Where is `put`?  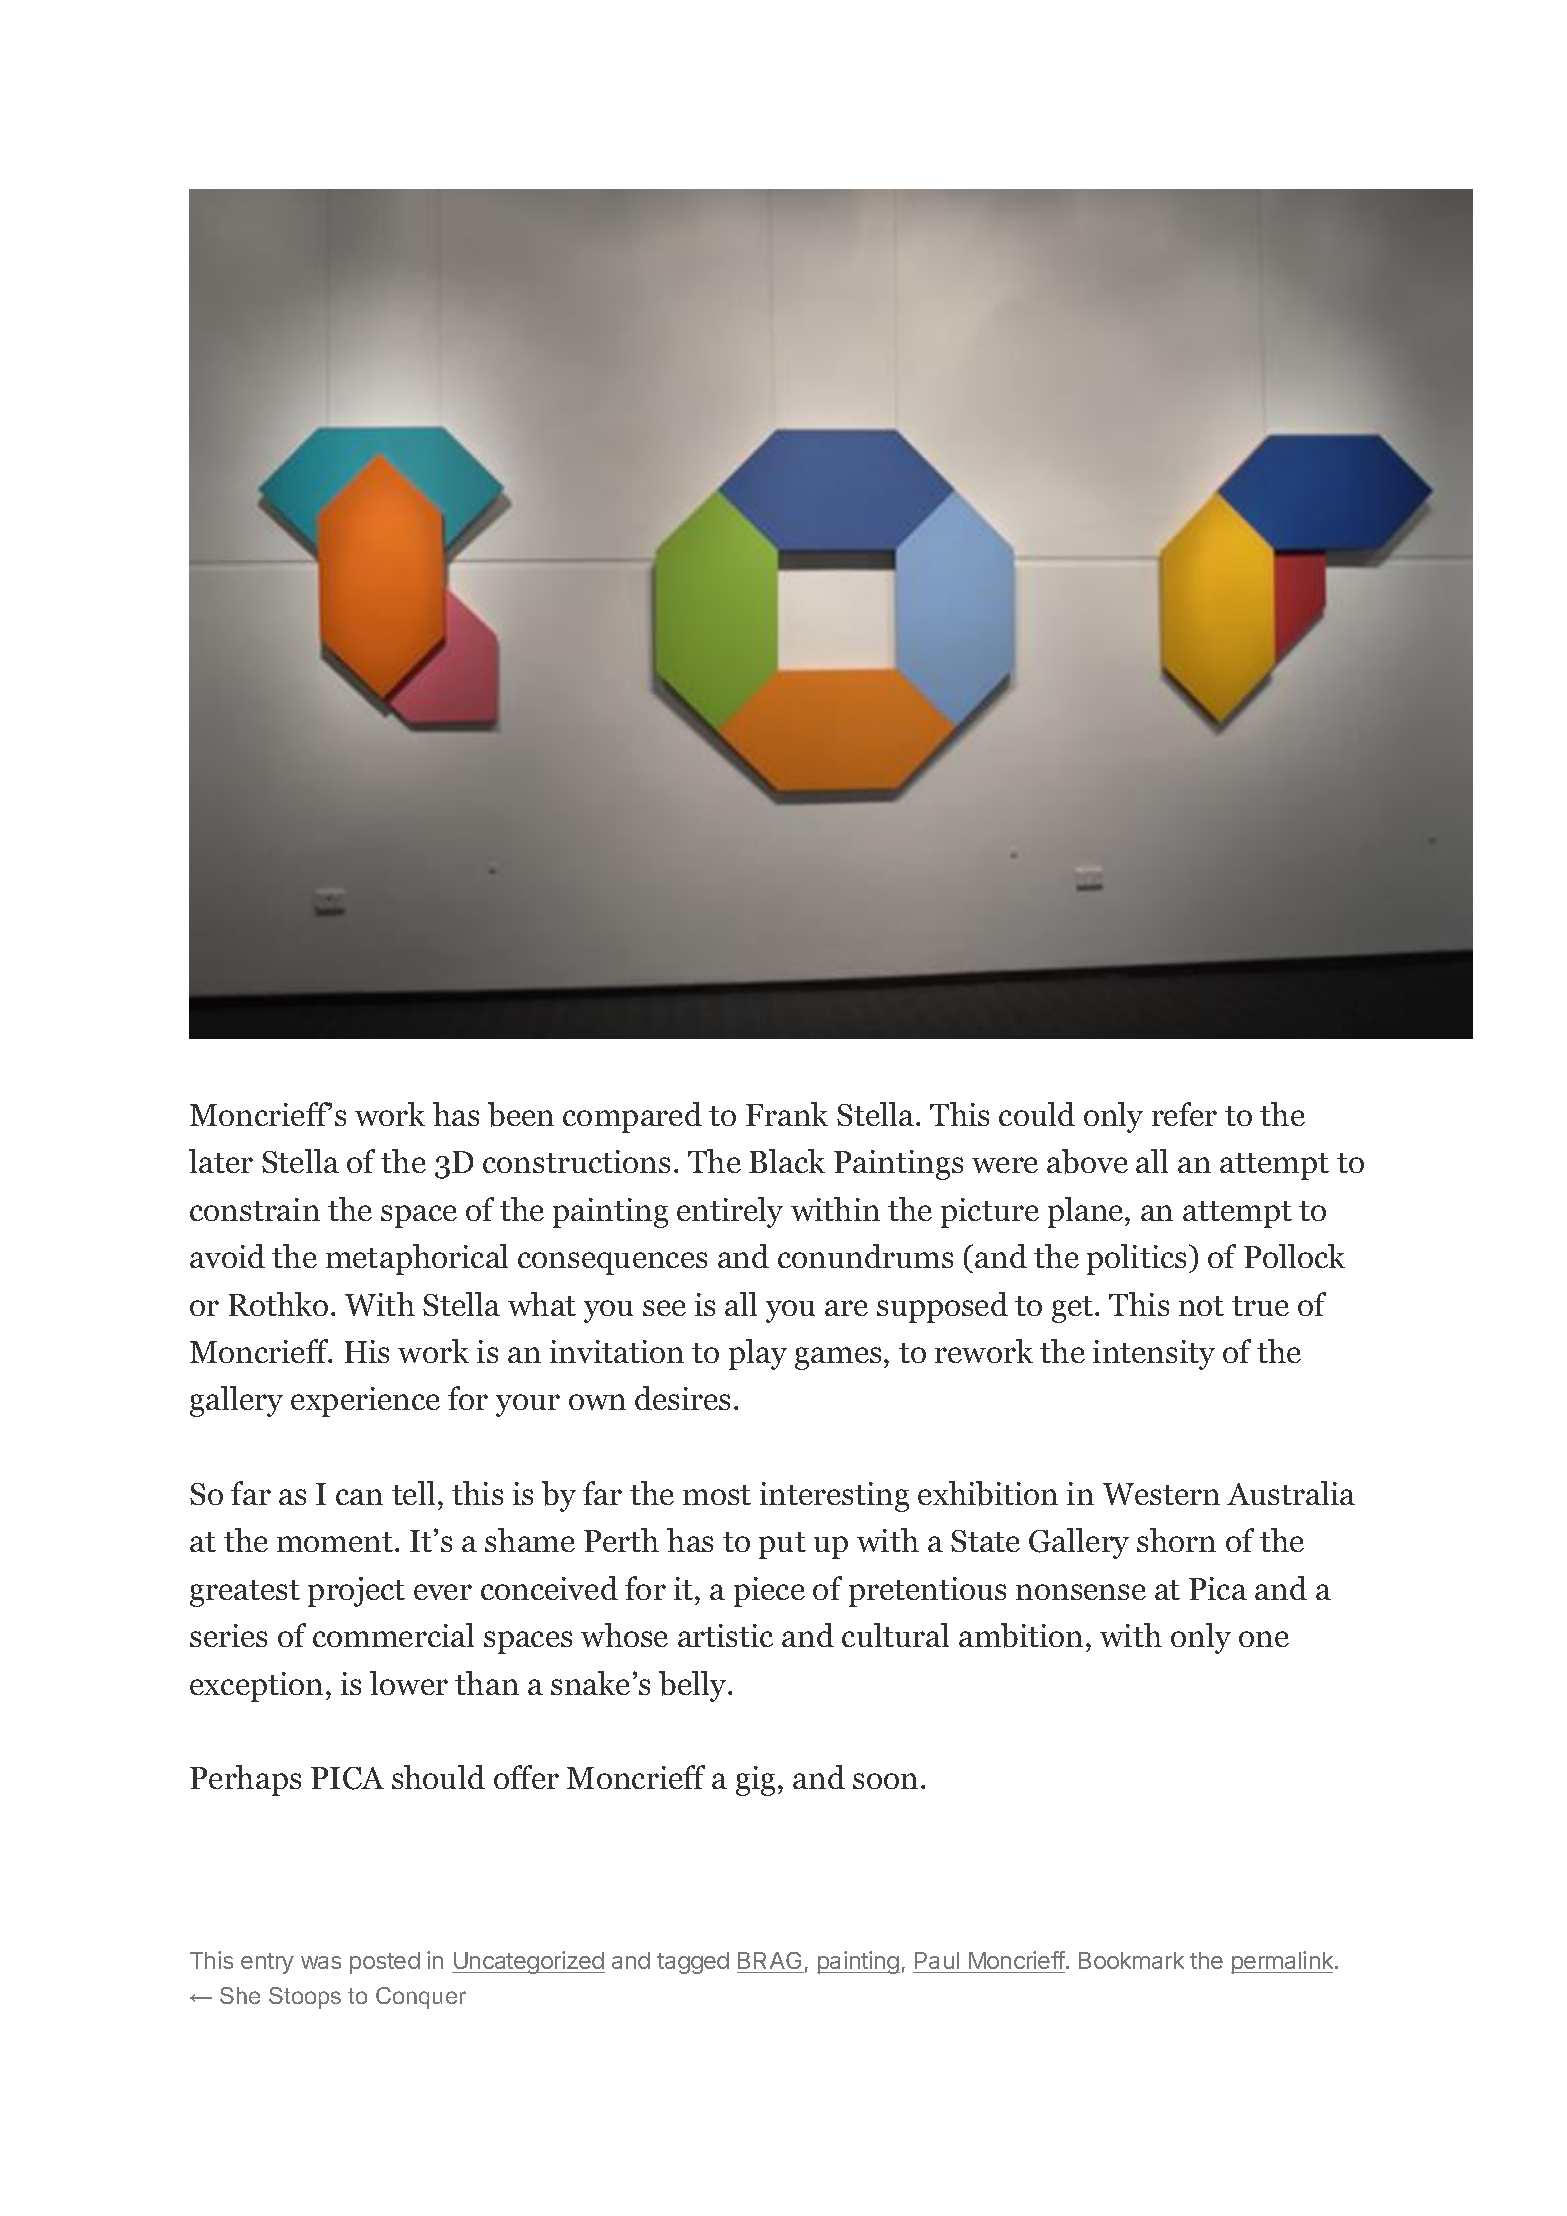 put is located at coordinates (782, 1545).
